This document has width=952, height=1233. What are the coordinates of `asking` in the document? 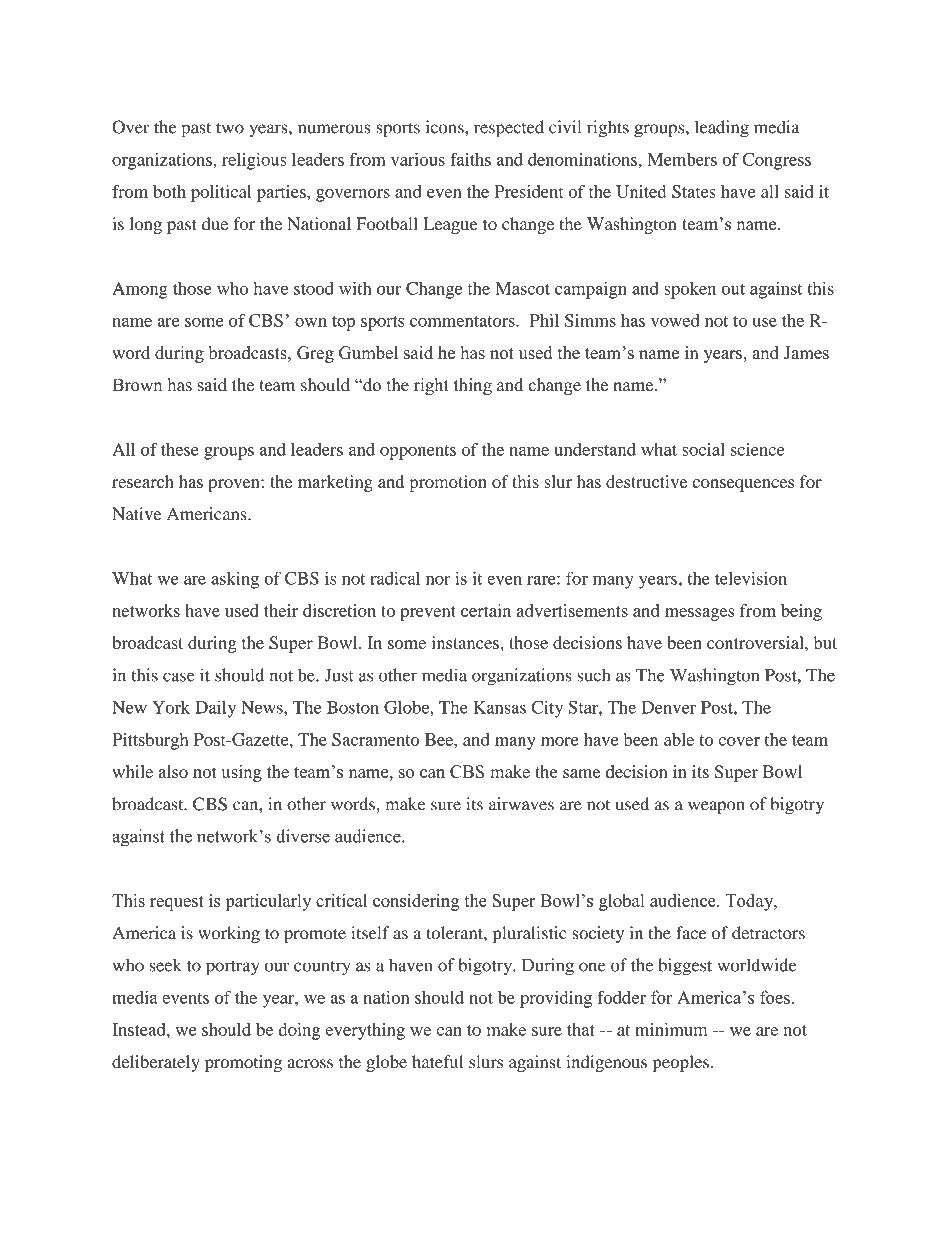 It's located at (235, 580).
